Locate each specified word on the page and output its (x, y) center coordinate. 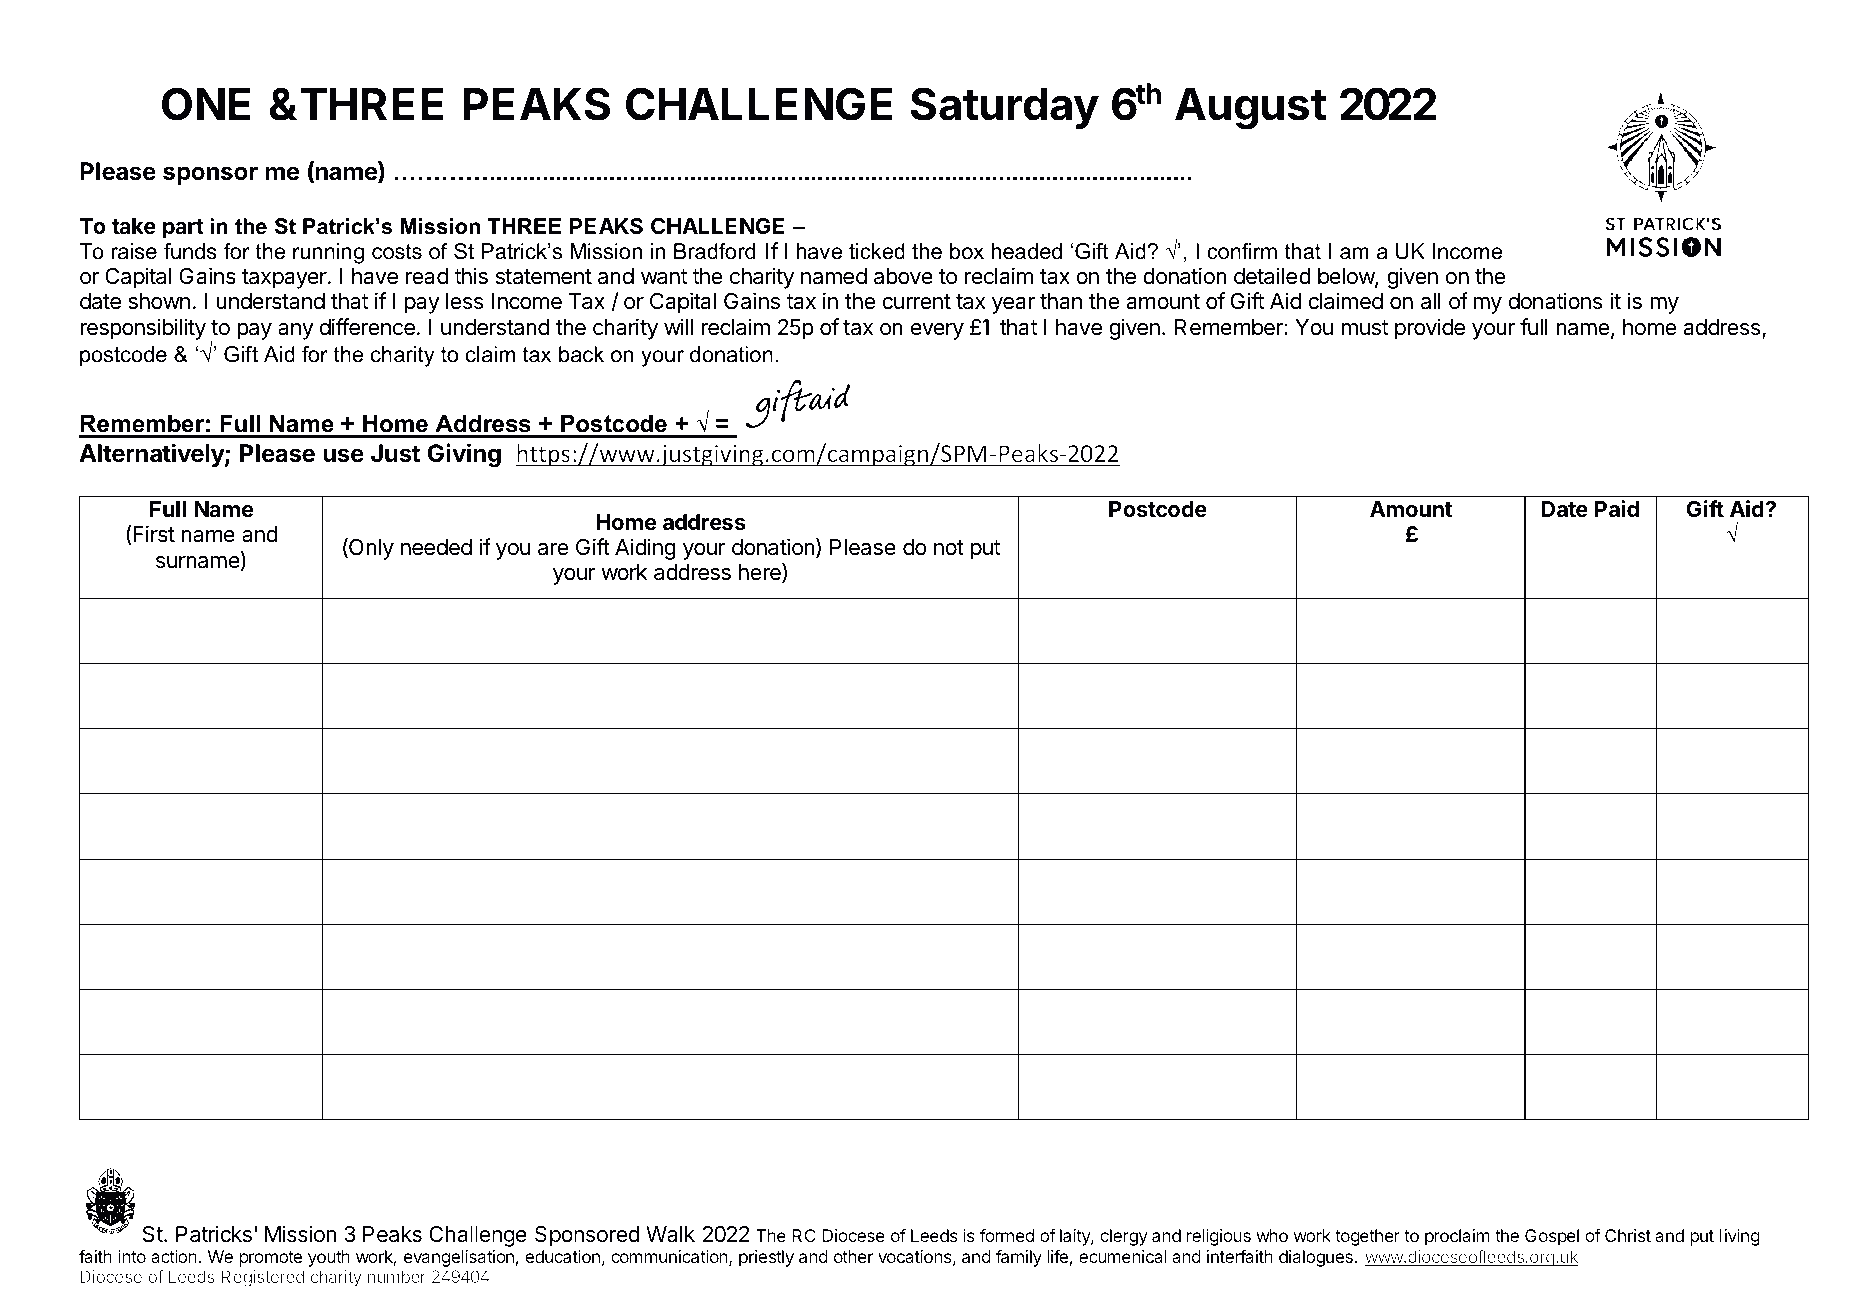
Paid (1617, 508)
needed (436, 547)
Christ (1628, 1235)
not (949, 547)
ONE (206, 104)
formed (1007, 1235)
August (1251, 109)
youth (329, 1258)
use (343, 455)
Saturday (1005, 108)
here (761, 573)
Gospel (1552, 1237)
